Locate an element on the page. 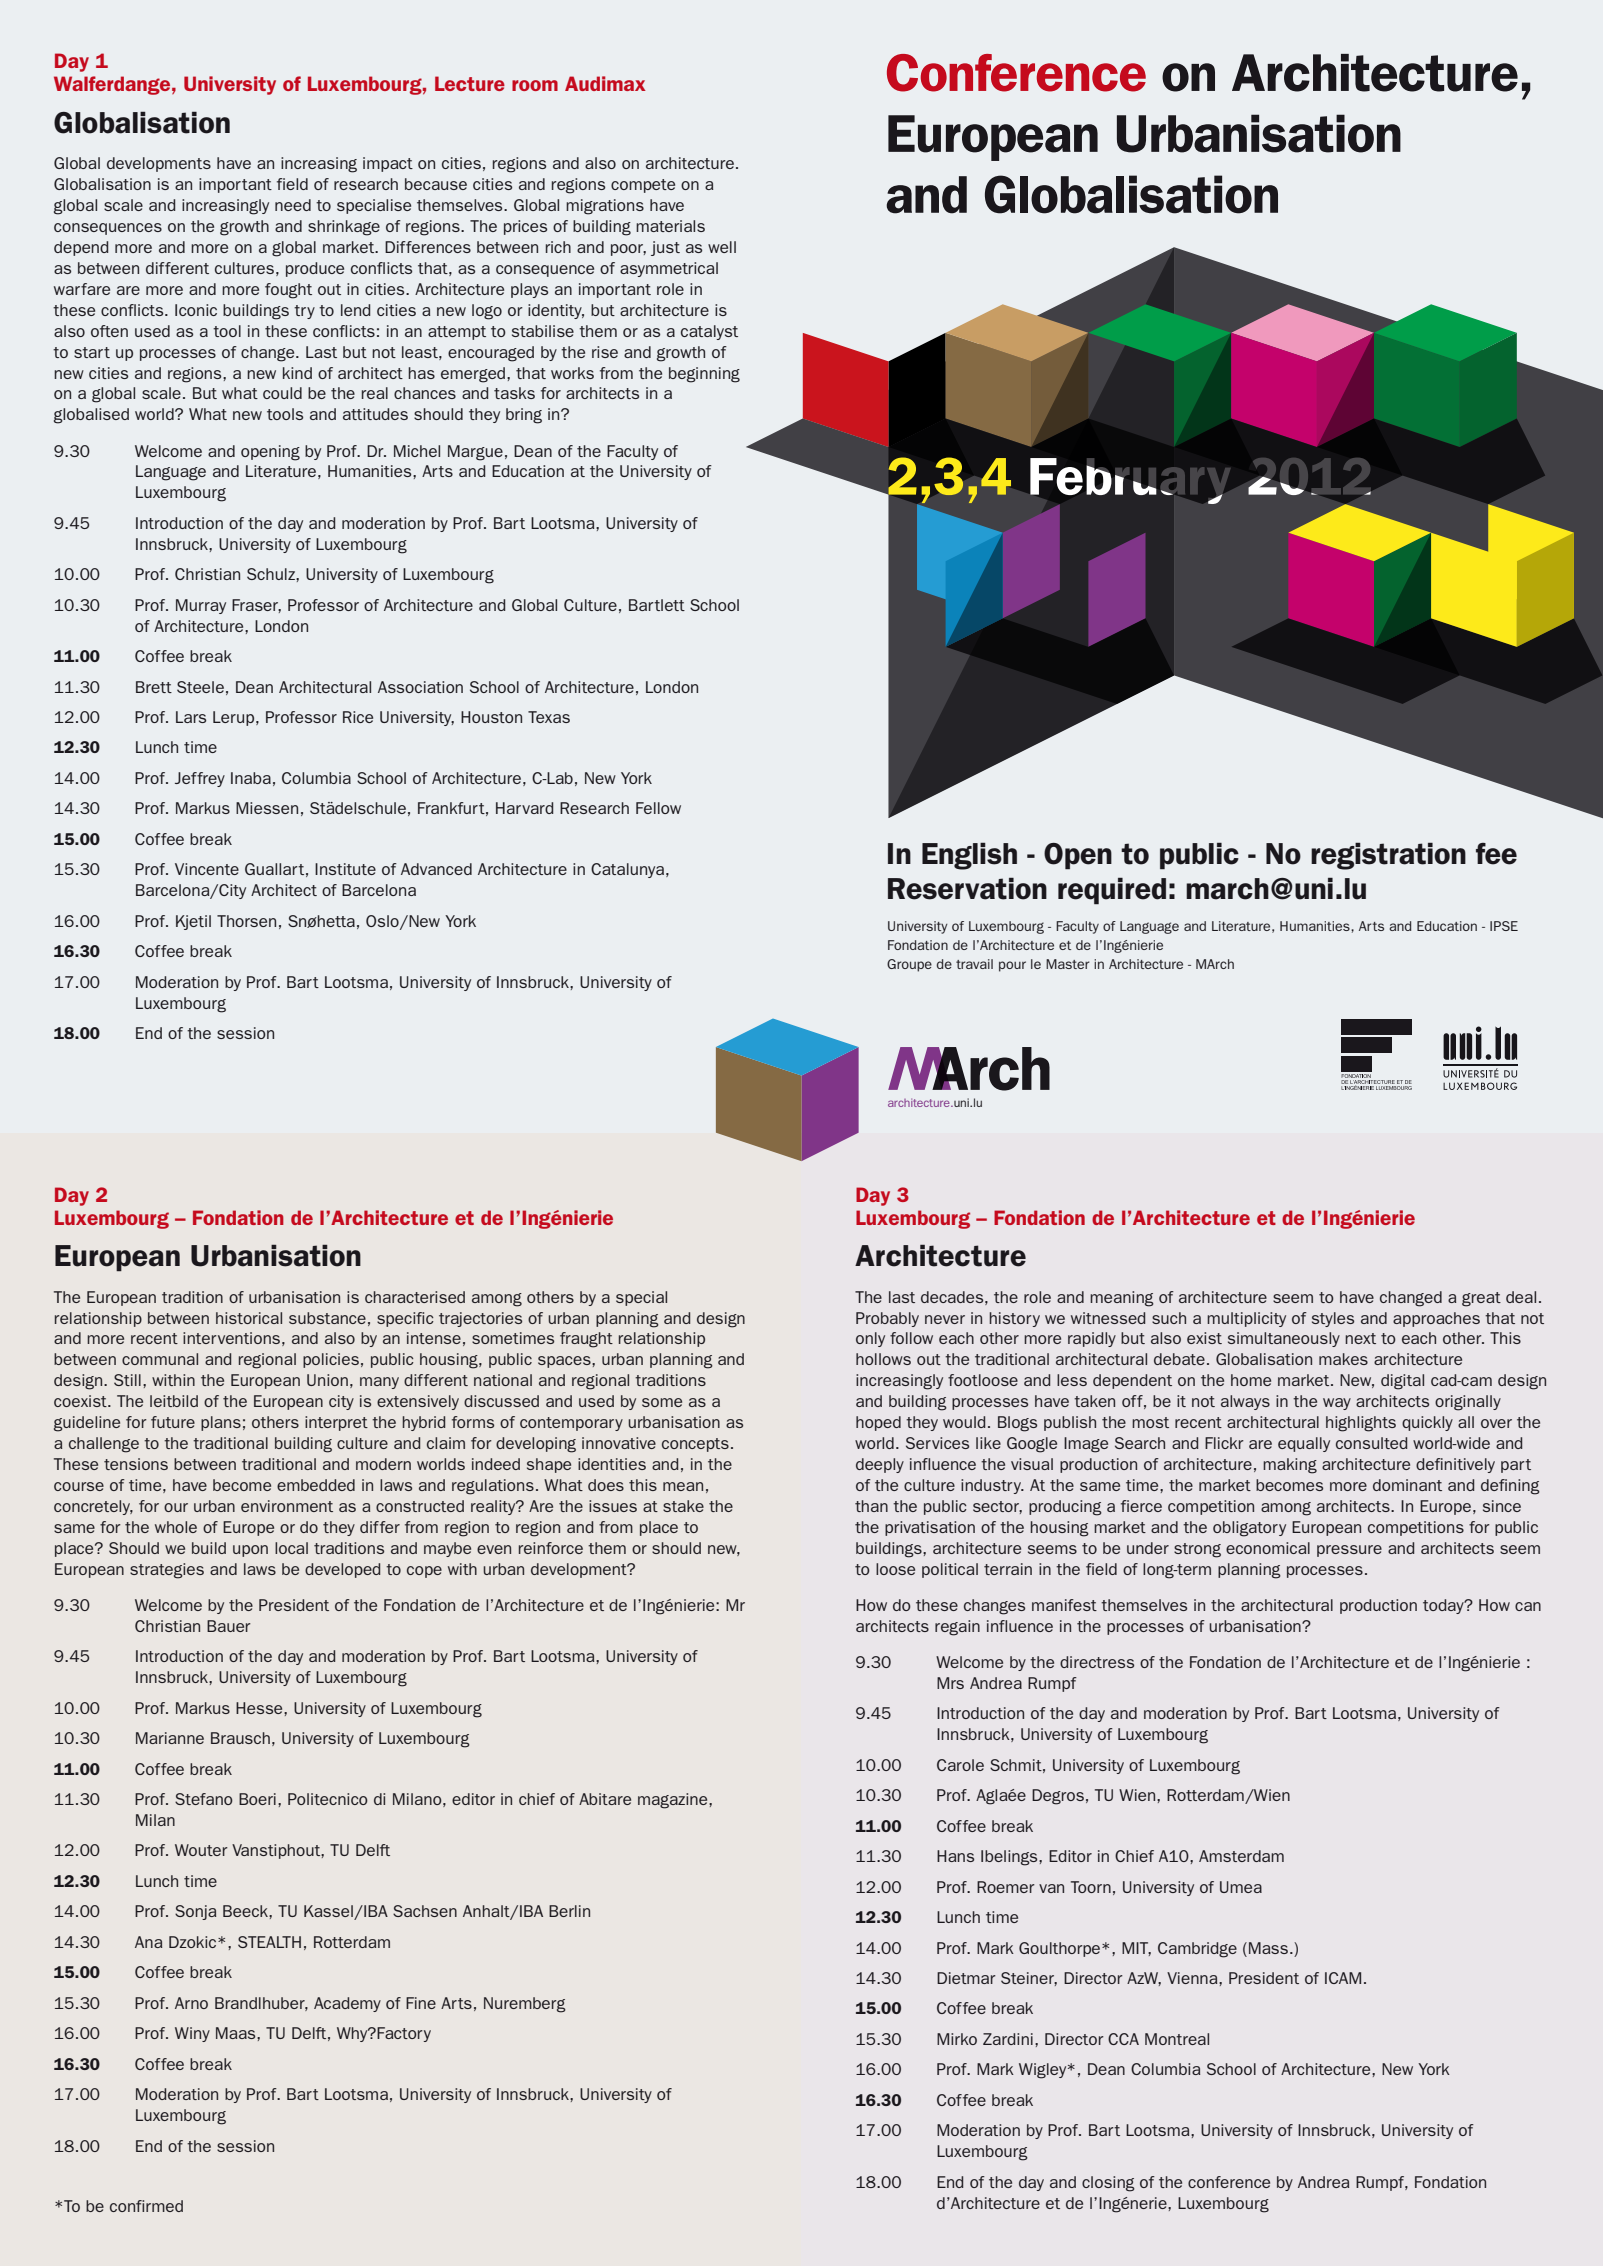  required is located at coordinates (1112, 891).
